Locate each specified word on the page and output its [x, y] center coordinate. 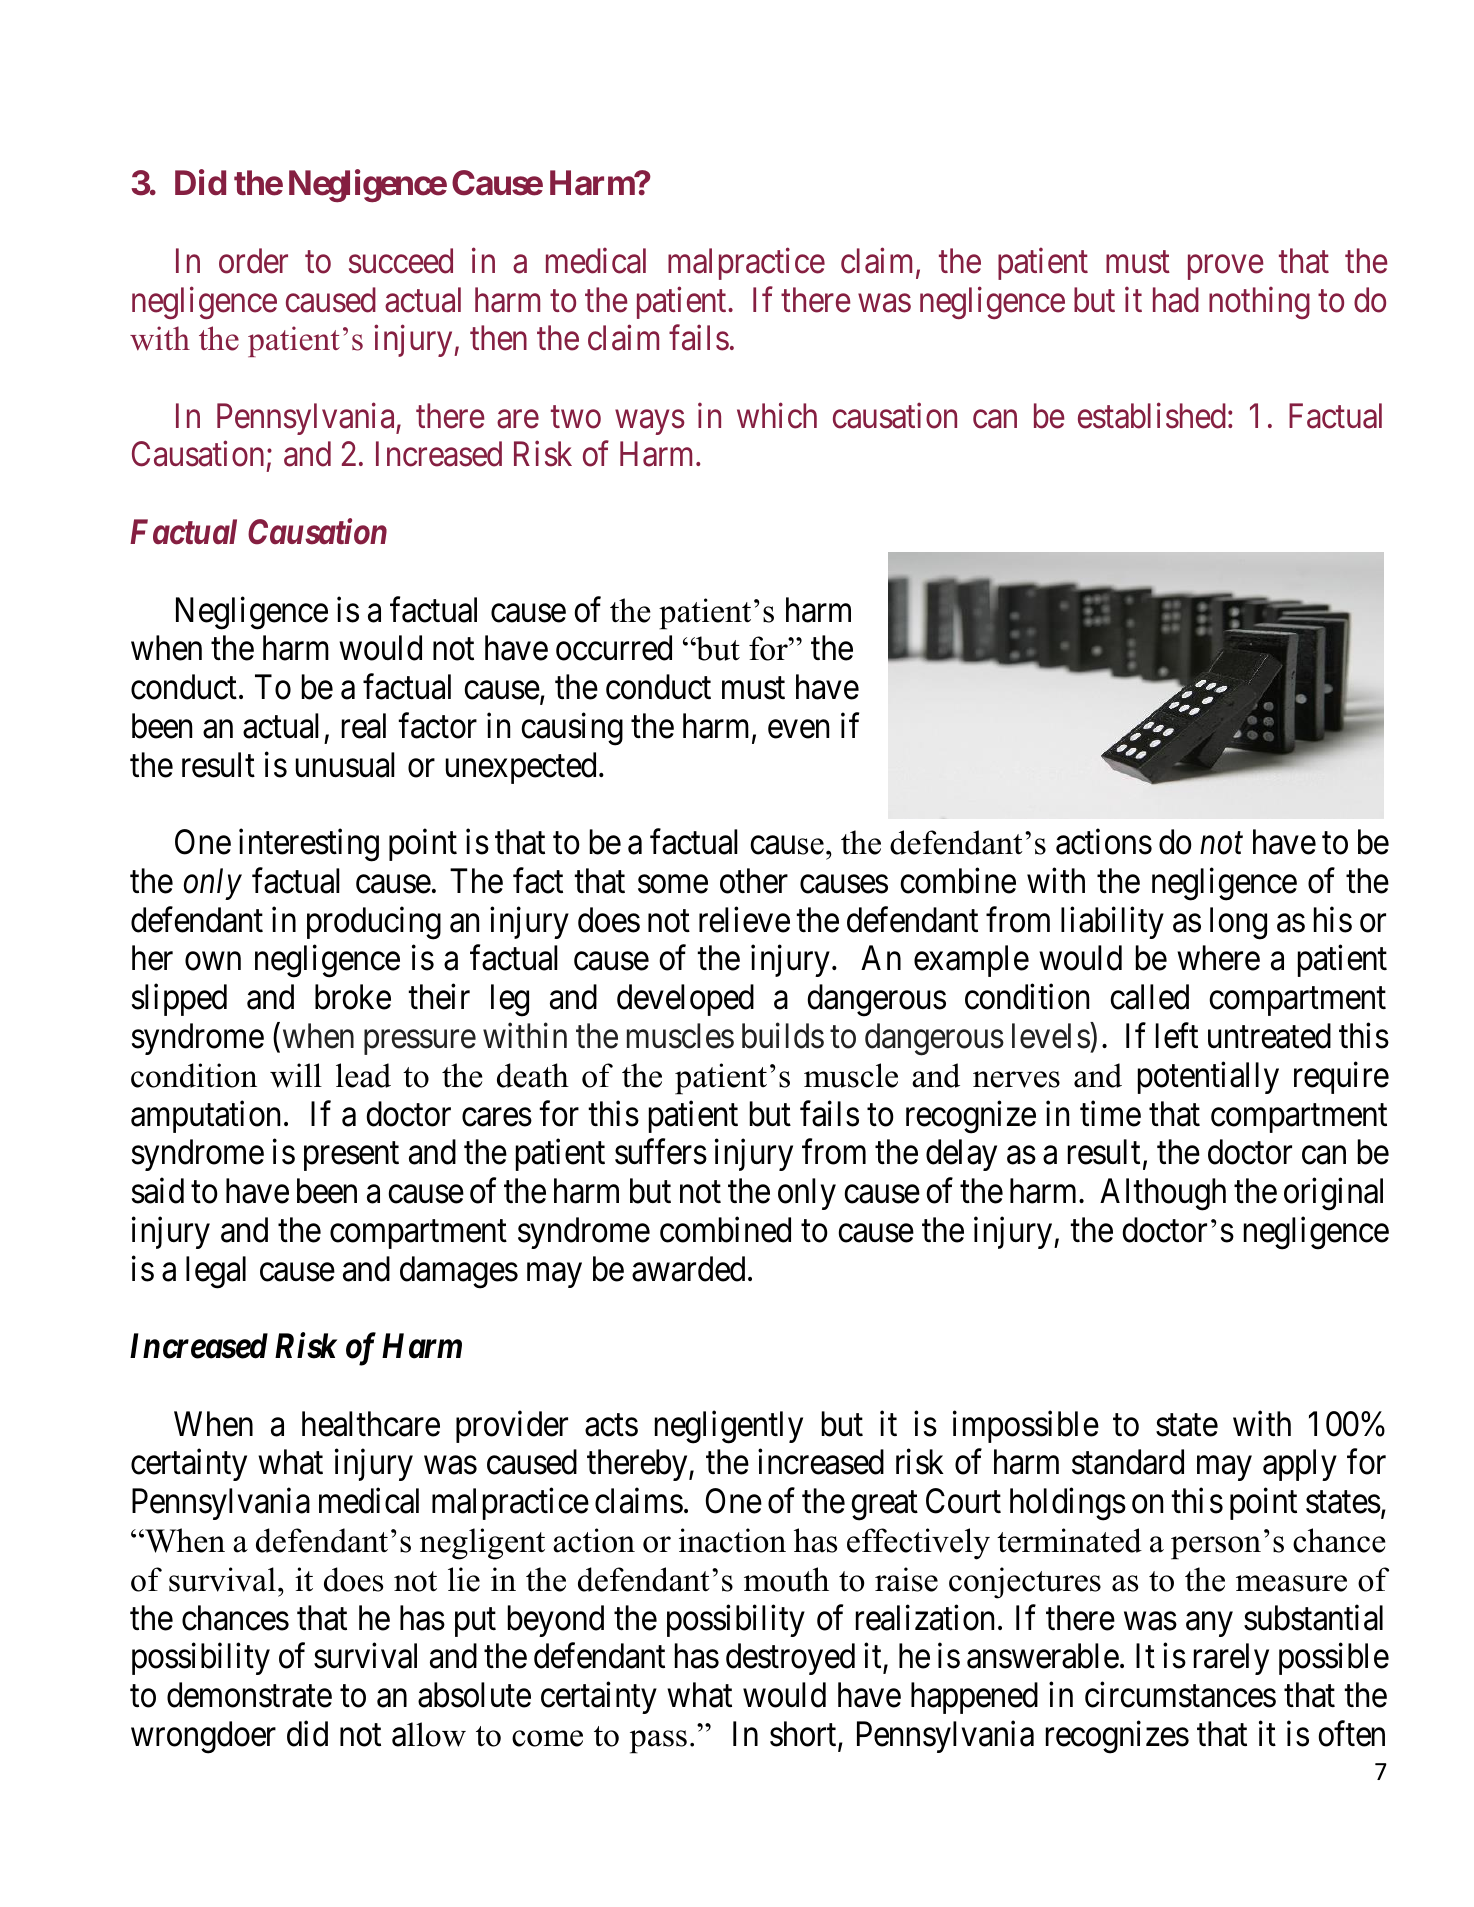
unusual [345, 765]
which [777, 416]
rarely [1231, 1659]
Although [1163, 1194]
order [253, 261]
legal [216, 1272]
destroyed [790, 1659]
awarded [688, 1269]
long [1238, 923]
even [798, 729]
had [1176, 300]
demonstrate [249, 1695]
